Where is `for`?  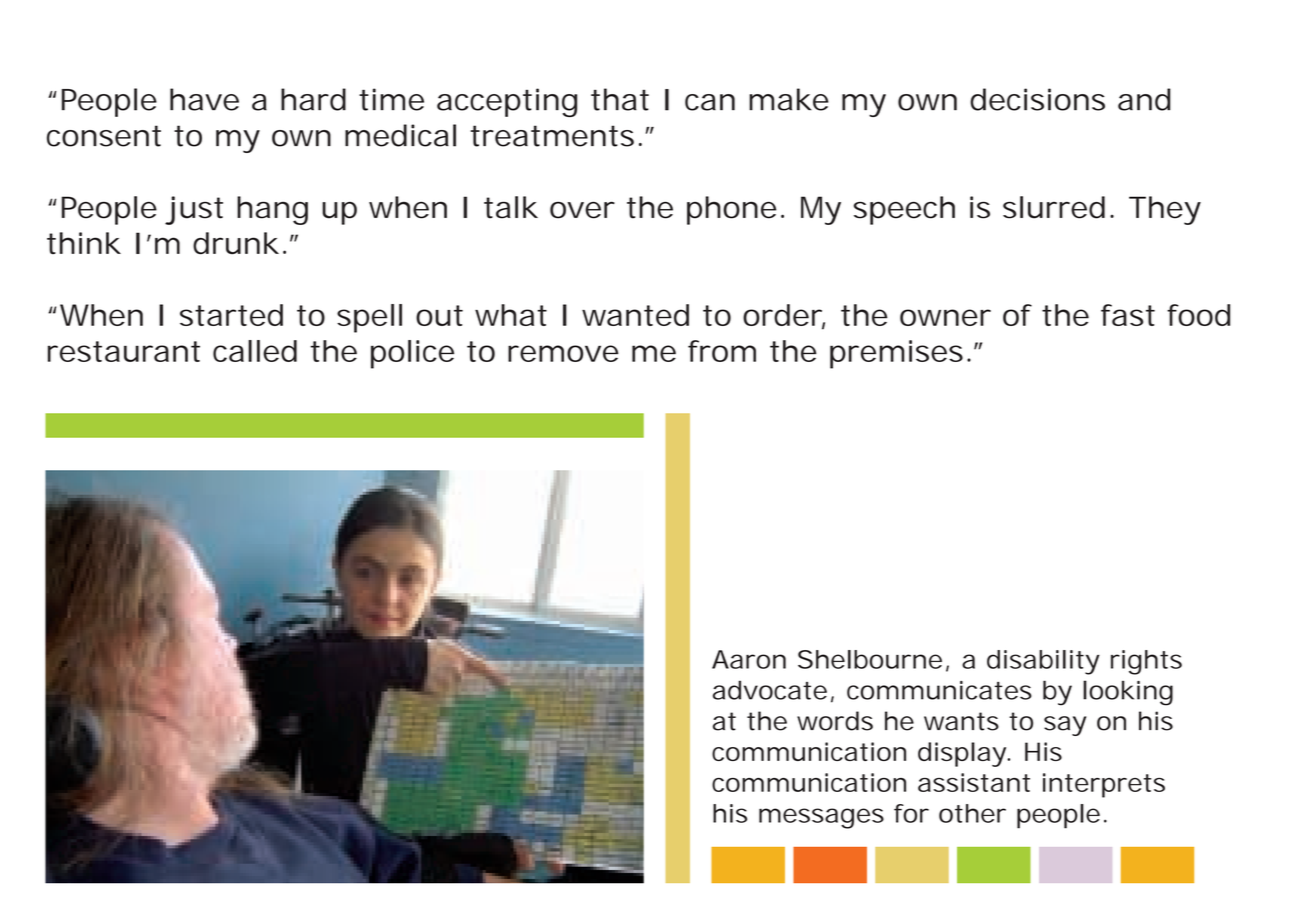
for is located at coordinates (911, 813).
